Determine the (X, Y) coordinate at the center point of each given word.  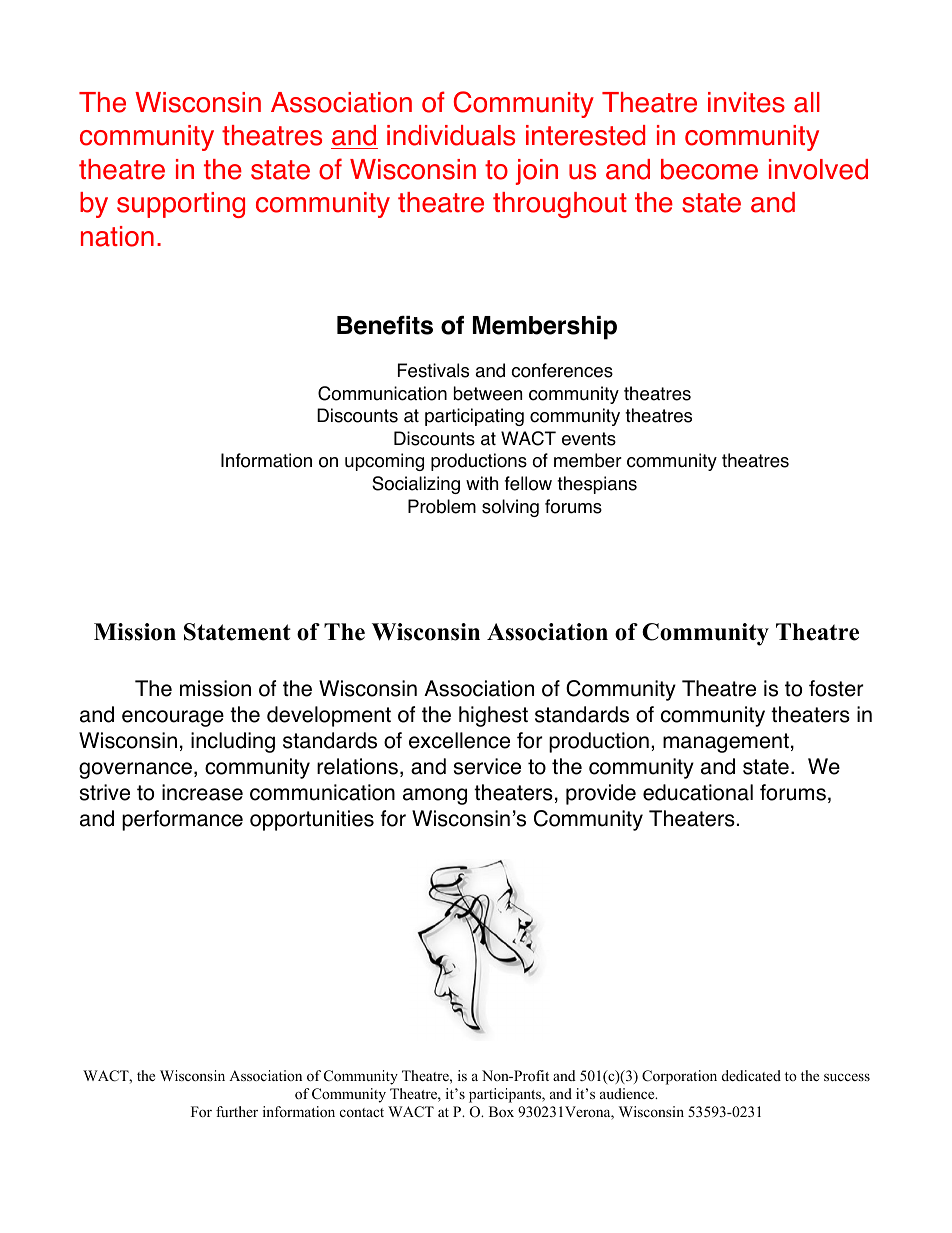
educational (698, 792)
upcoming (384, 462)
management (726, 743)
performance (182, 820)
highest (493, 716)
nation (117, 236)
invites (746, 102)
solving (510, 508)
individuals (451, 135)
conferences (562, 370)
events (589, 439)
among (435, 796)
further (237, 1111)
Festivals (433, 370)
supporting (181, 205)
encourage (173, 718)
